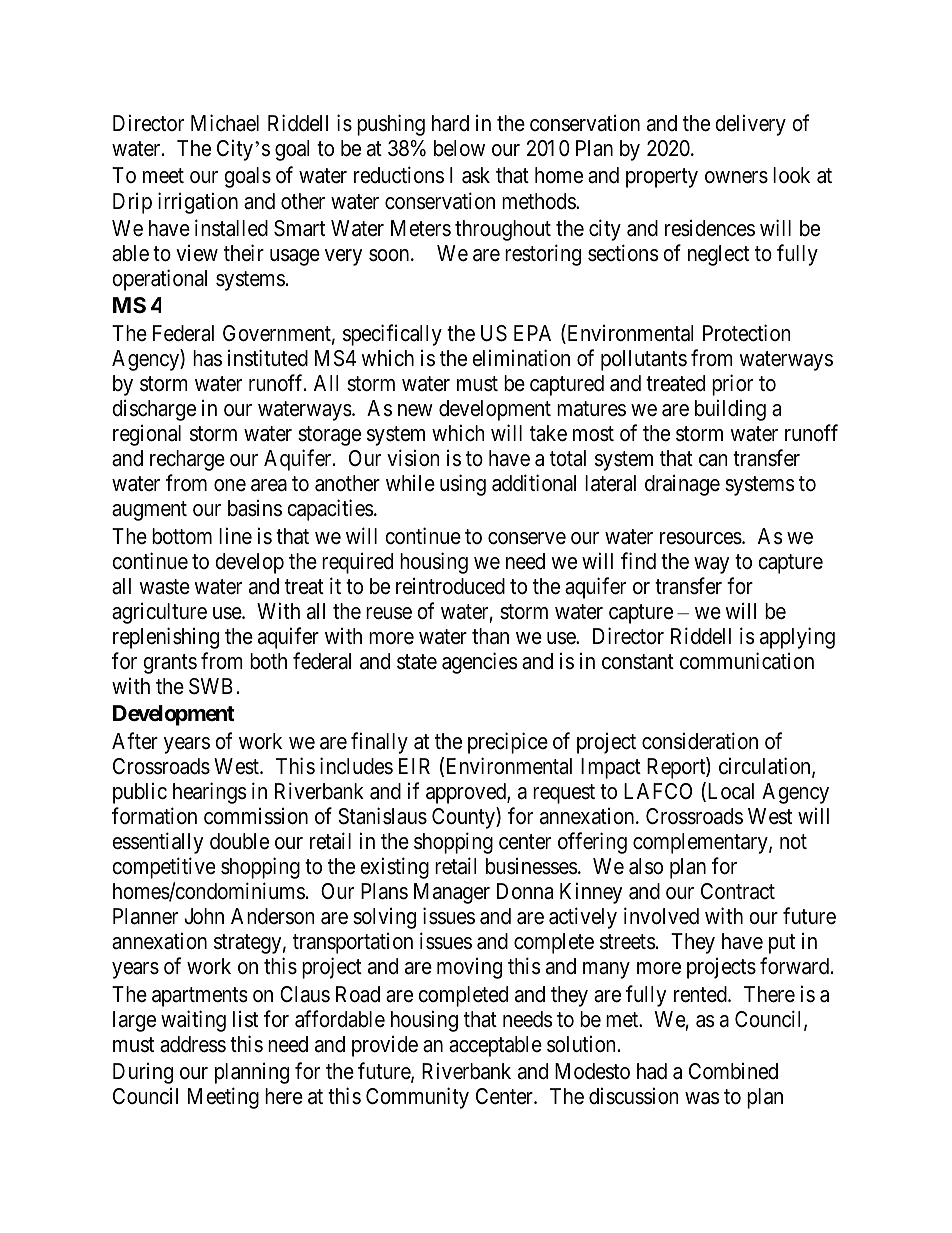 The width and height of the document is (952, 1233). Describe the element at coordinates (736, 177) in the document. I see `owners` at that location.
